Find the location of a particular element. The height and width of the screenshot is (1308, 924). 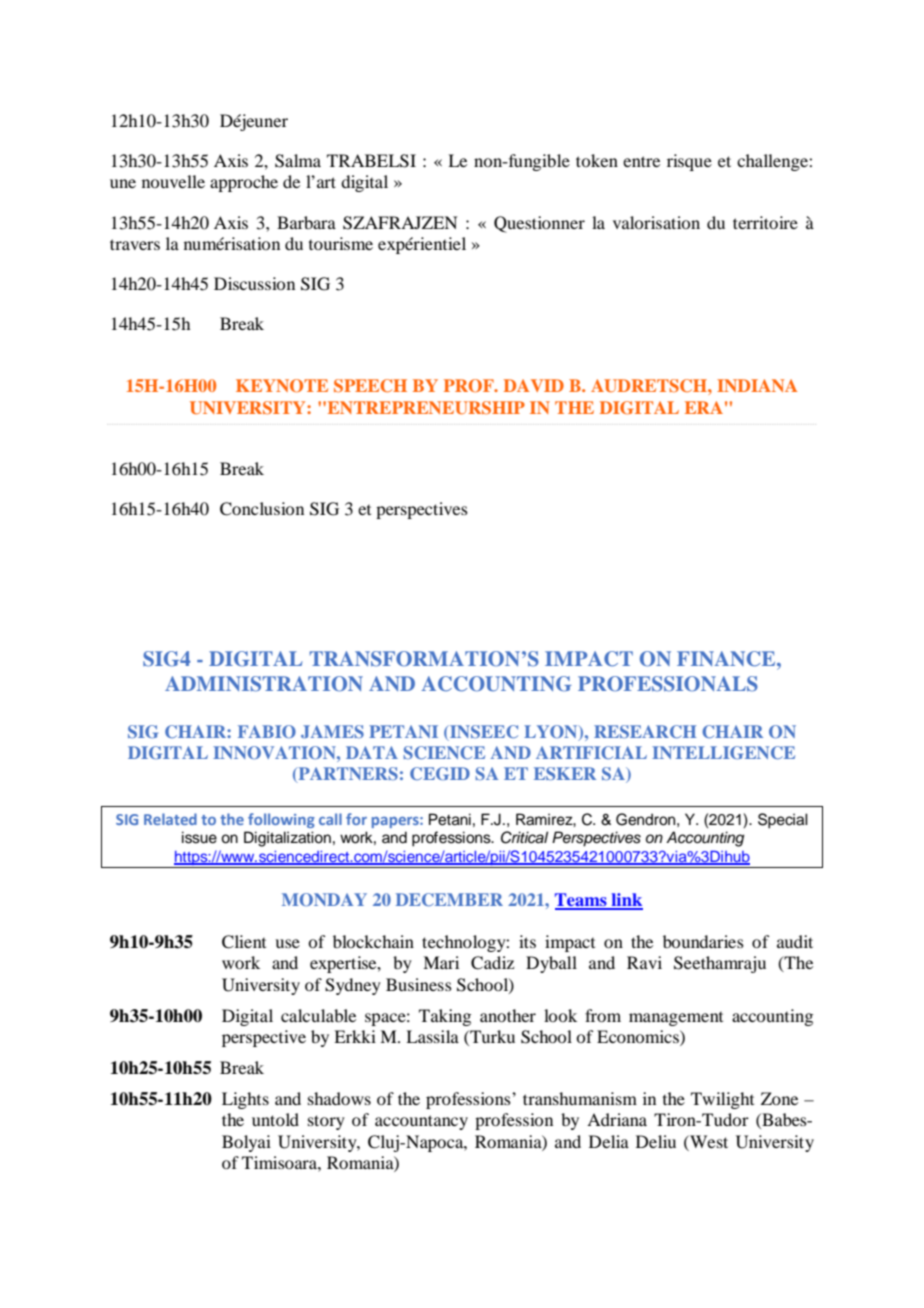

LYON is located at coordinates (552, 732).
